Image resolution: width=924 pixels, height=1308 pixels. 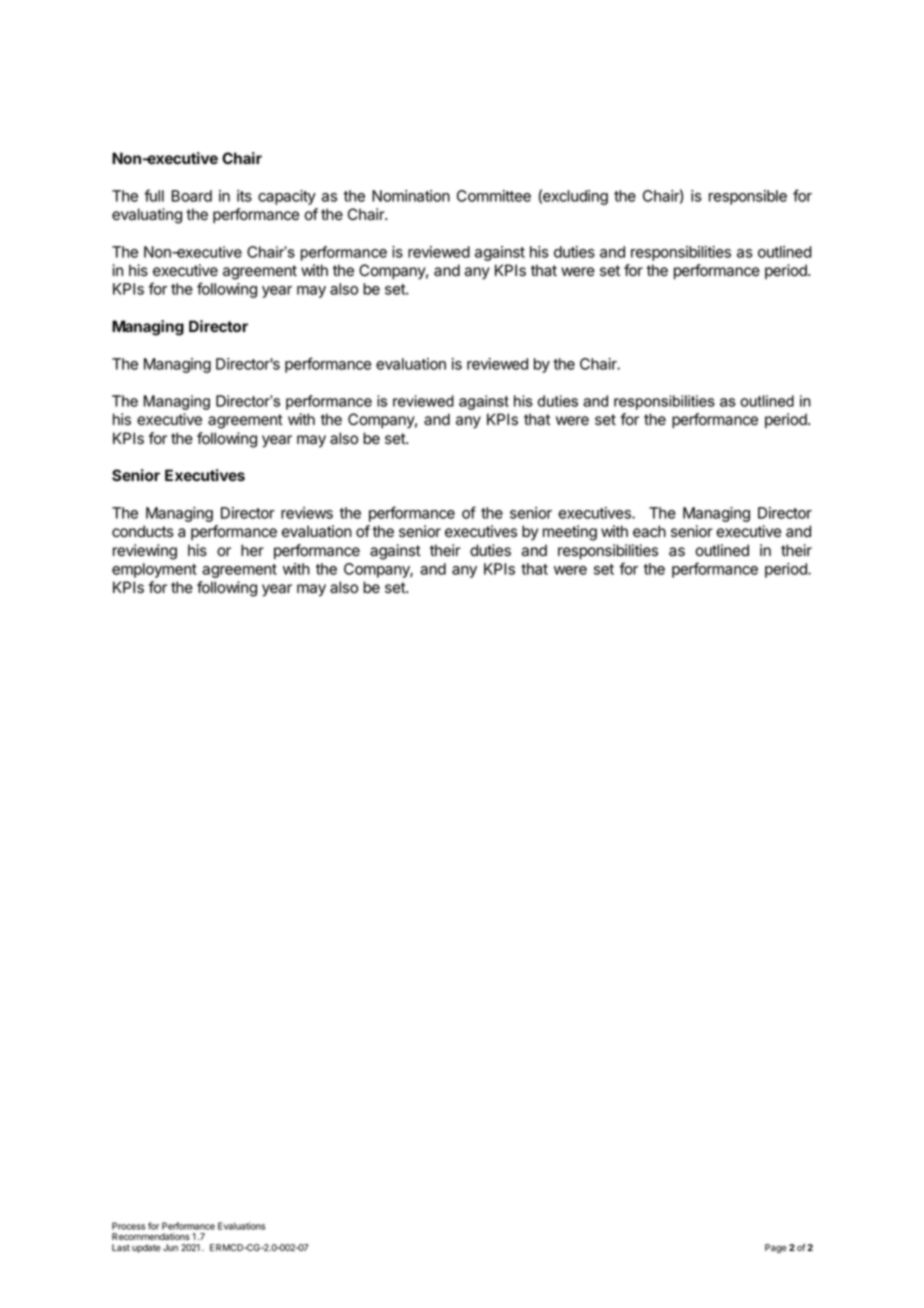 I want to click on reviewing, so click(x=145, y=552).
